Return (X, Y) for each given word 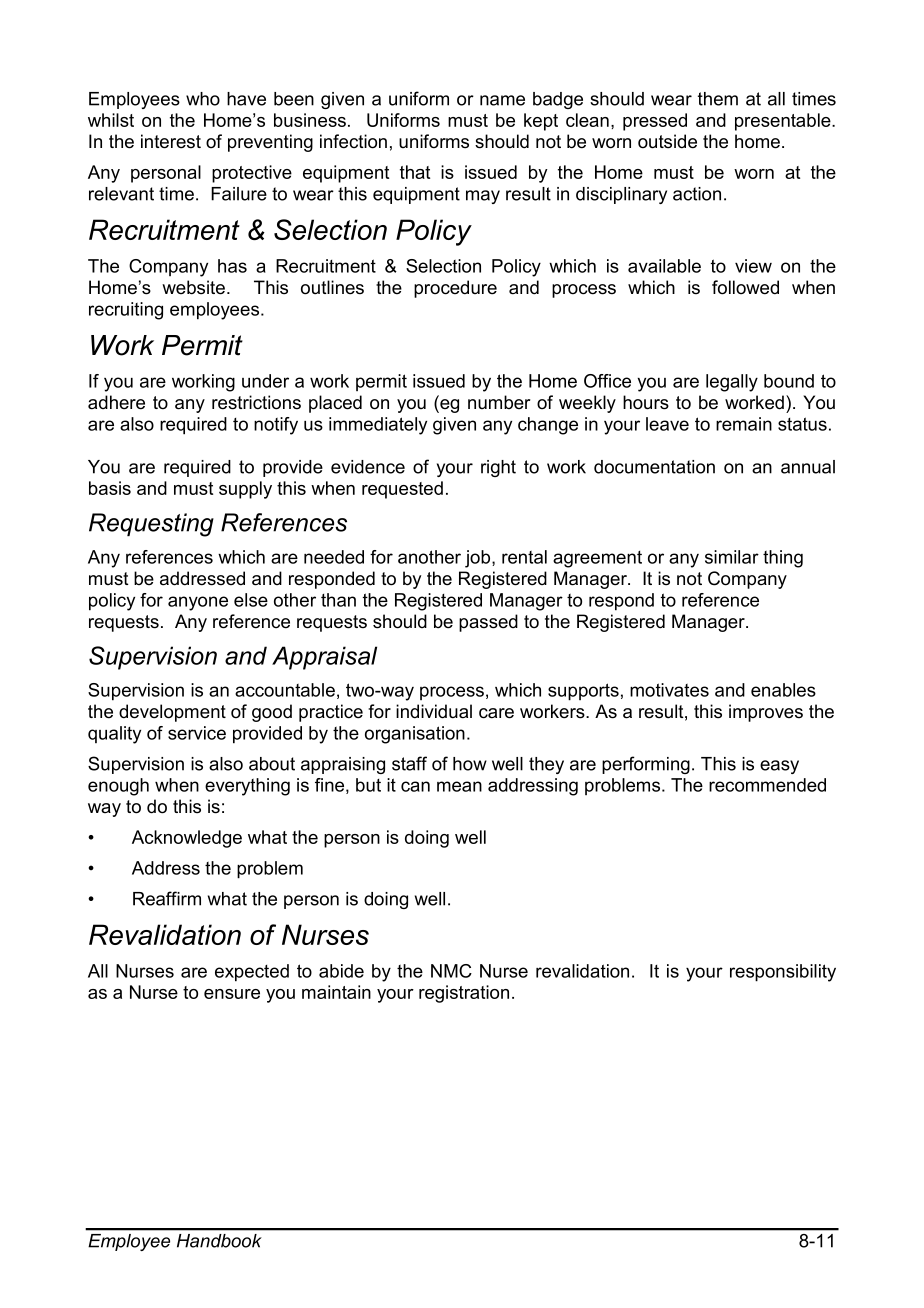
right (498, 468)
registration (464, 994)
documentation (654, 467)
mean (459, 786)
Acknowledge (187, 839)
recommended (767, 785)
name (502, 100)
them (718, 99)
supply (245, 490)
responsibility (783, 973)
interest (171, 141)
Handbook (219, 1241)
